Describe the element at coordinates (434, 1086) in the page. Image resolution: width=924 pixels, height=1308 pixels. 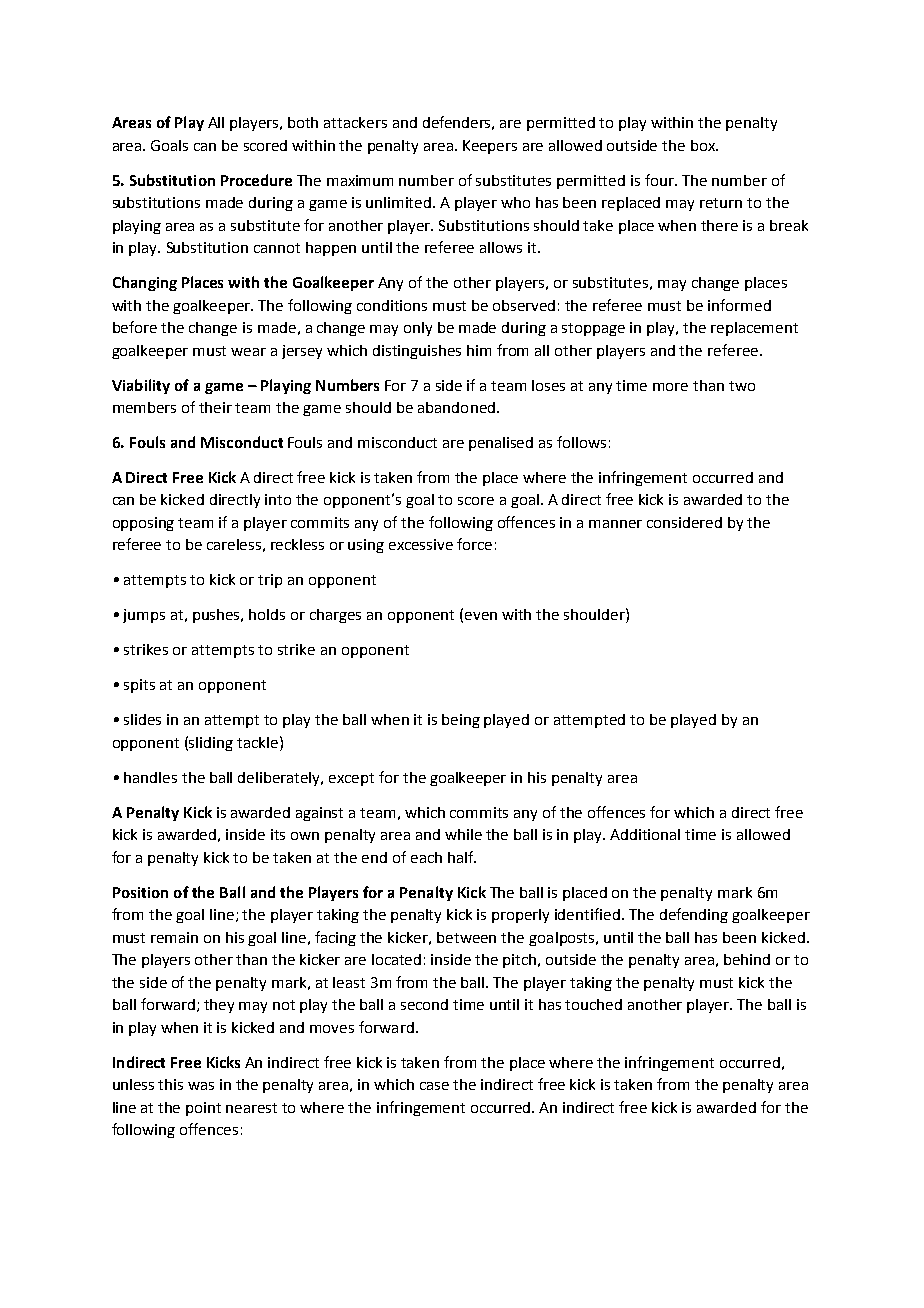
I see `case` at that location.
